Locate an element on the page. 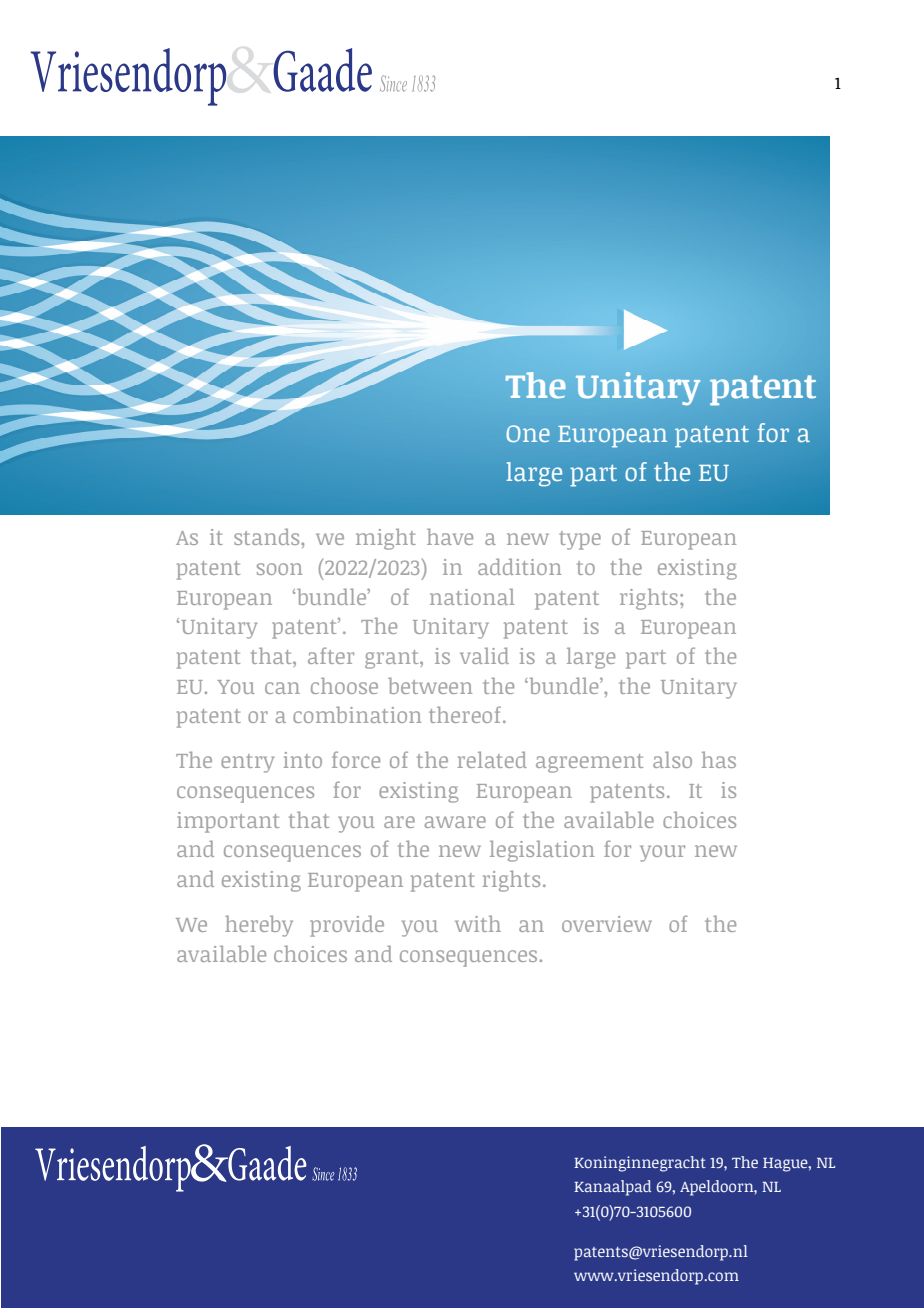  hereby is located at coordinates (259, 926).
